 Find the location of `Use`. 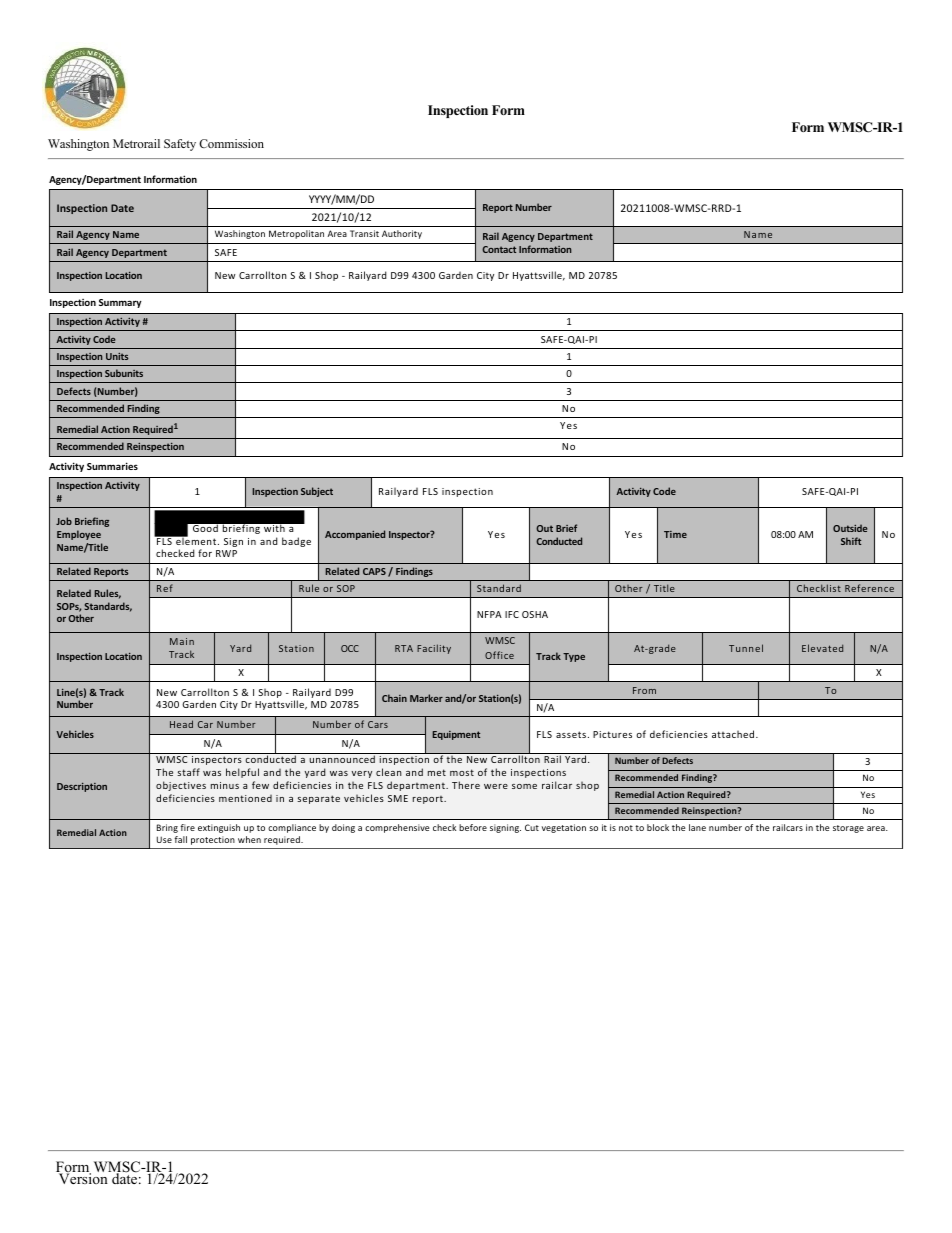

Use is located at coordinates (164, 839).
